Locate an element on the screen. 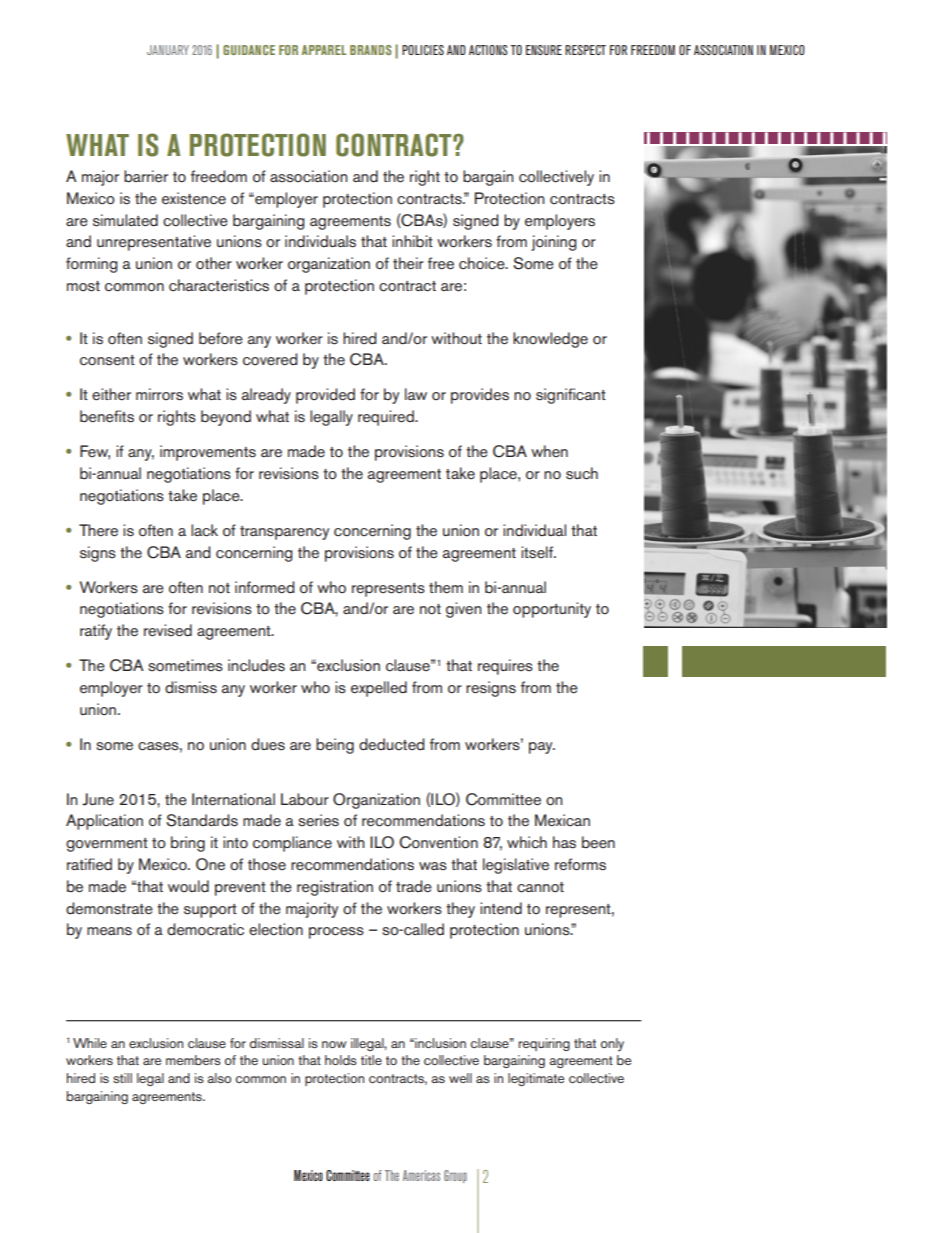  ENSURE is located at coordinates (544, 50).
